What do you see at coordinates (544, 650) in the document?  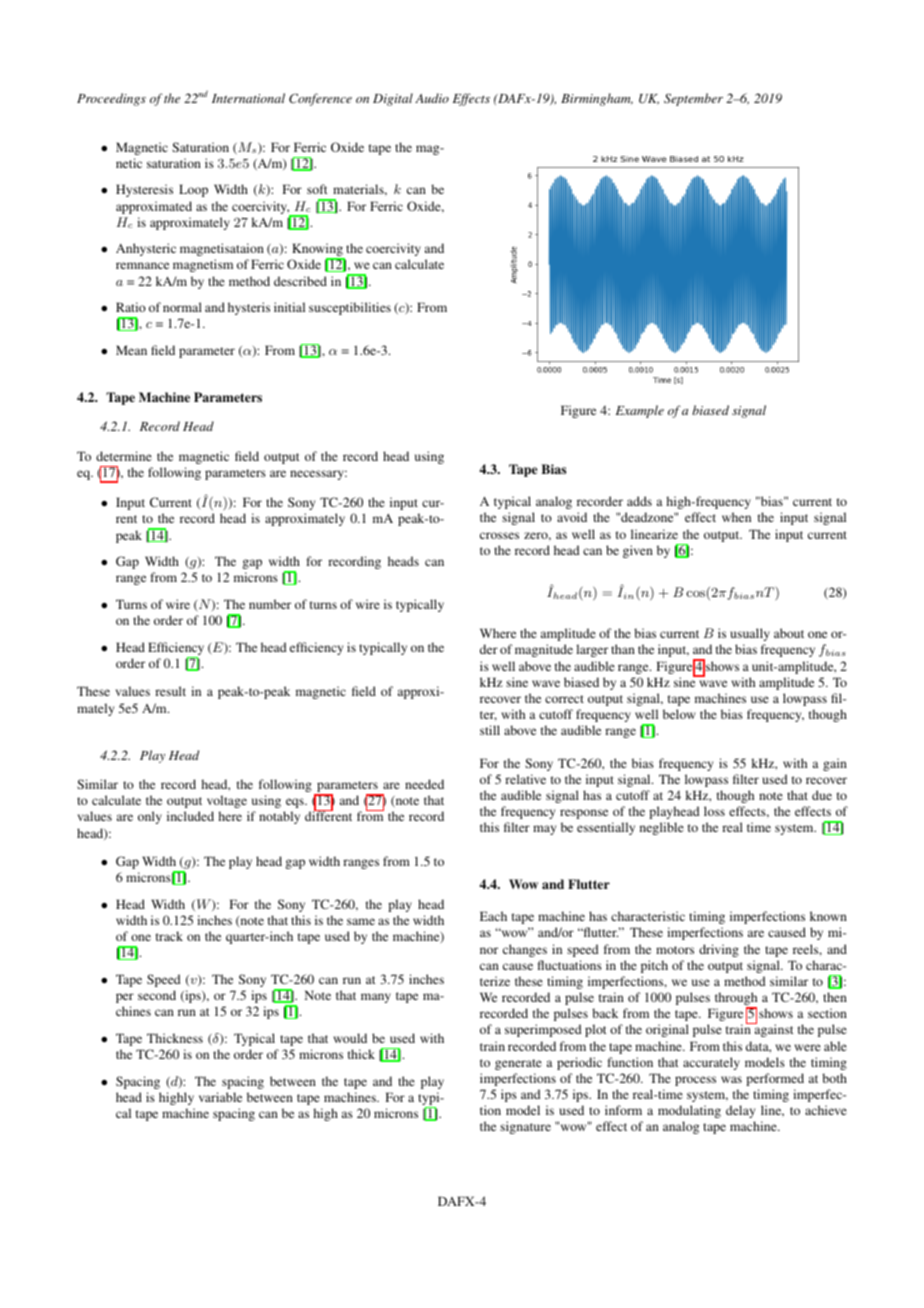 I see `magnitude` at bounding box center [544, 650].
